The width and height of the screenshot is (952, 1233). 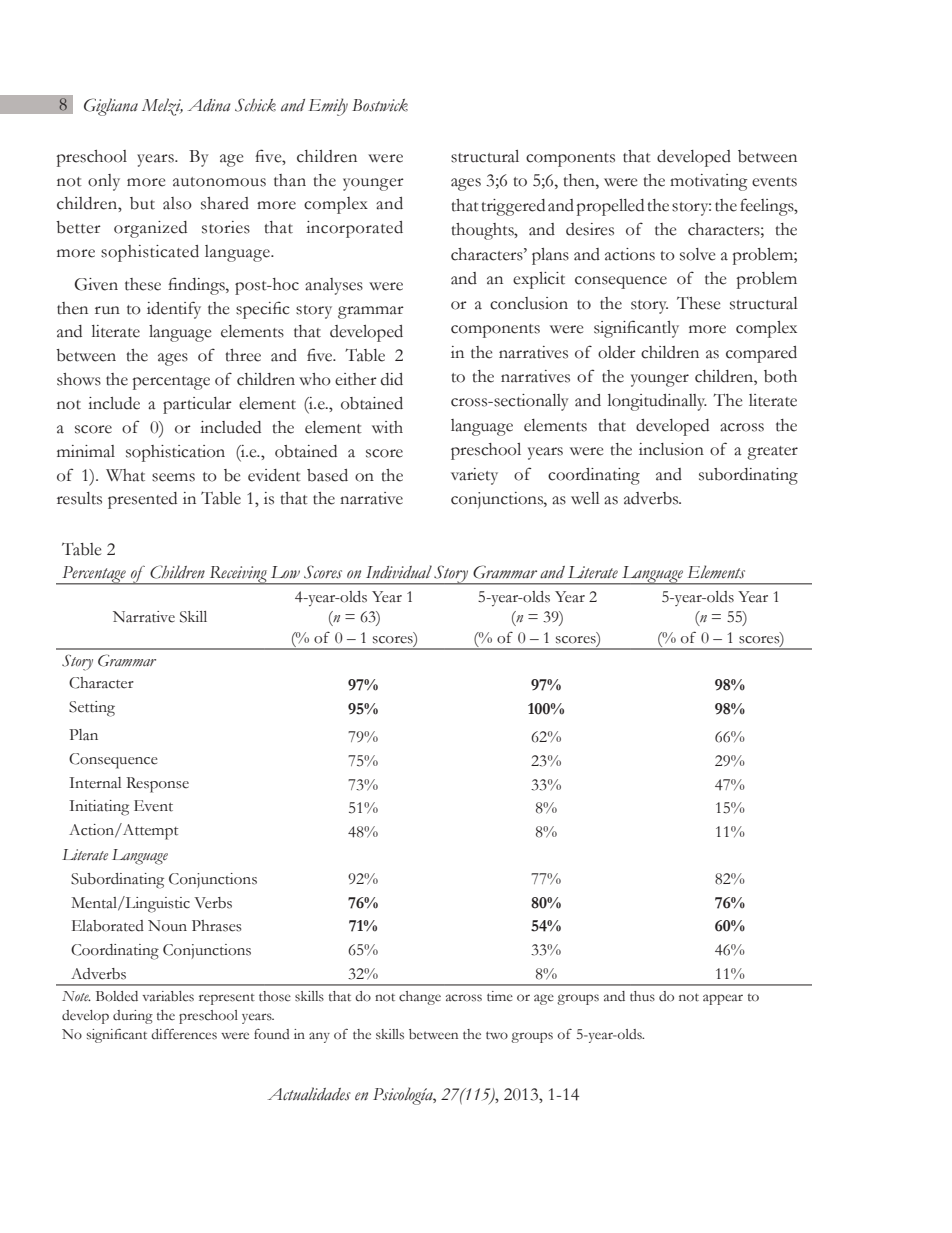 I want to click on Receiving, so click(x=238, y=575).
